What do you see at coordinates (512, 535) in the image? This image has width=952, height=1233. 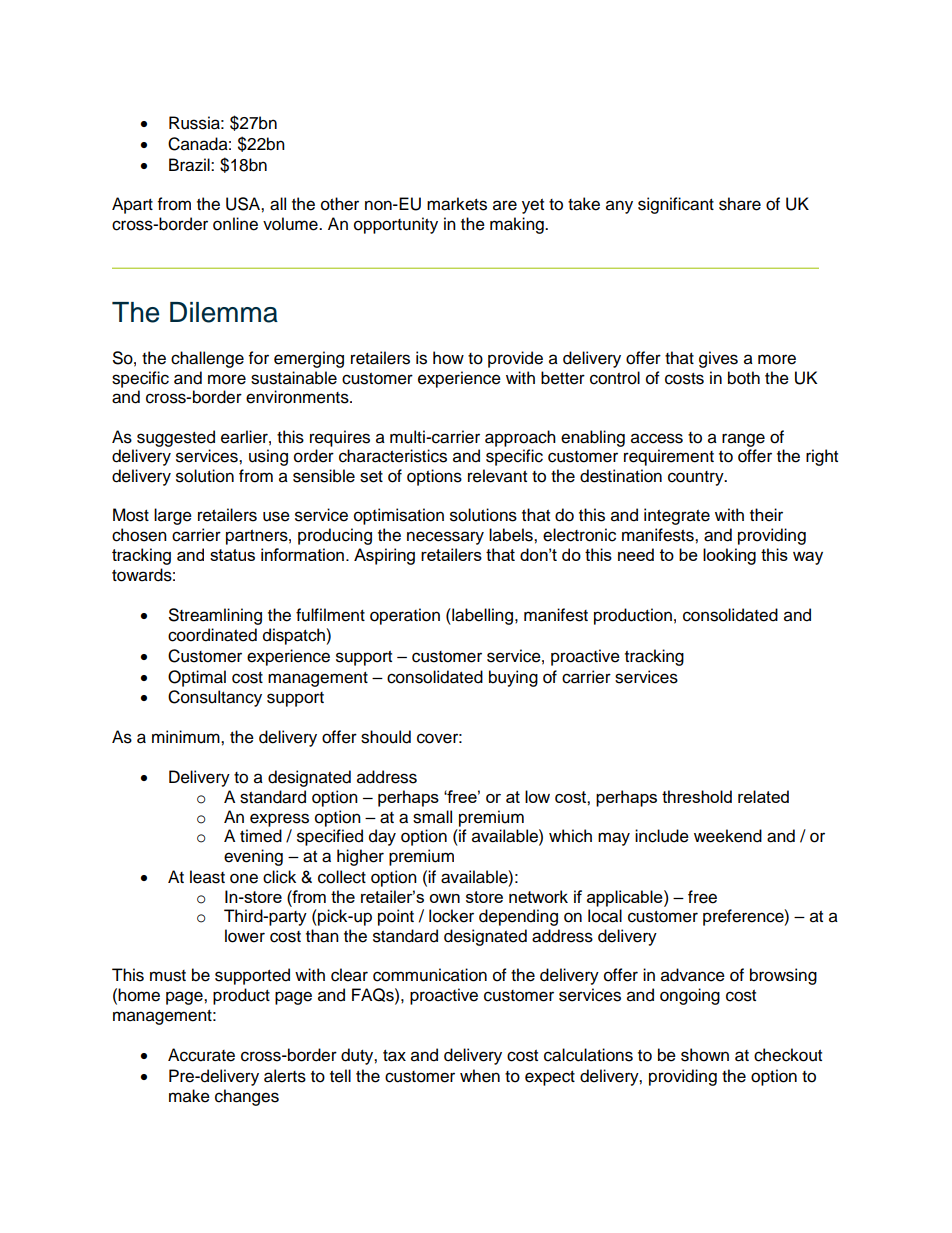 I see `labels` at bounding box center [512, 535].
